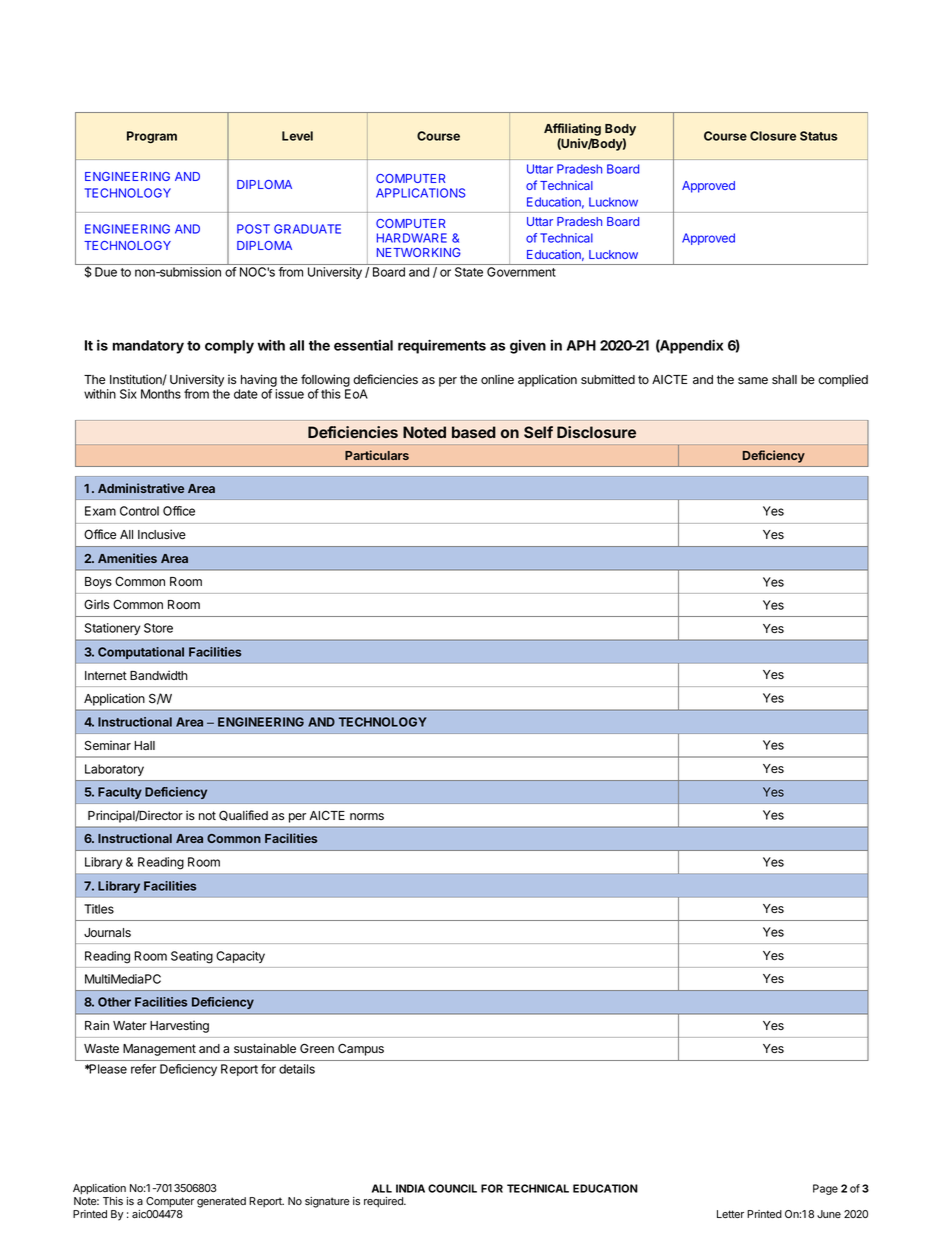 This document has width=952, height=1233. Describe the element at coordinates (221, 1202) in the document. I see `generated` at that location.
